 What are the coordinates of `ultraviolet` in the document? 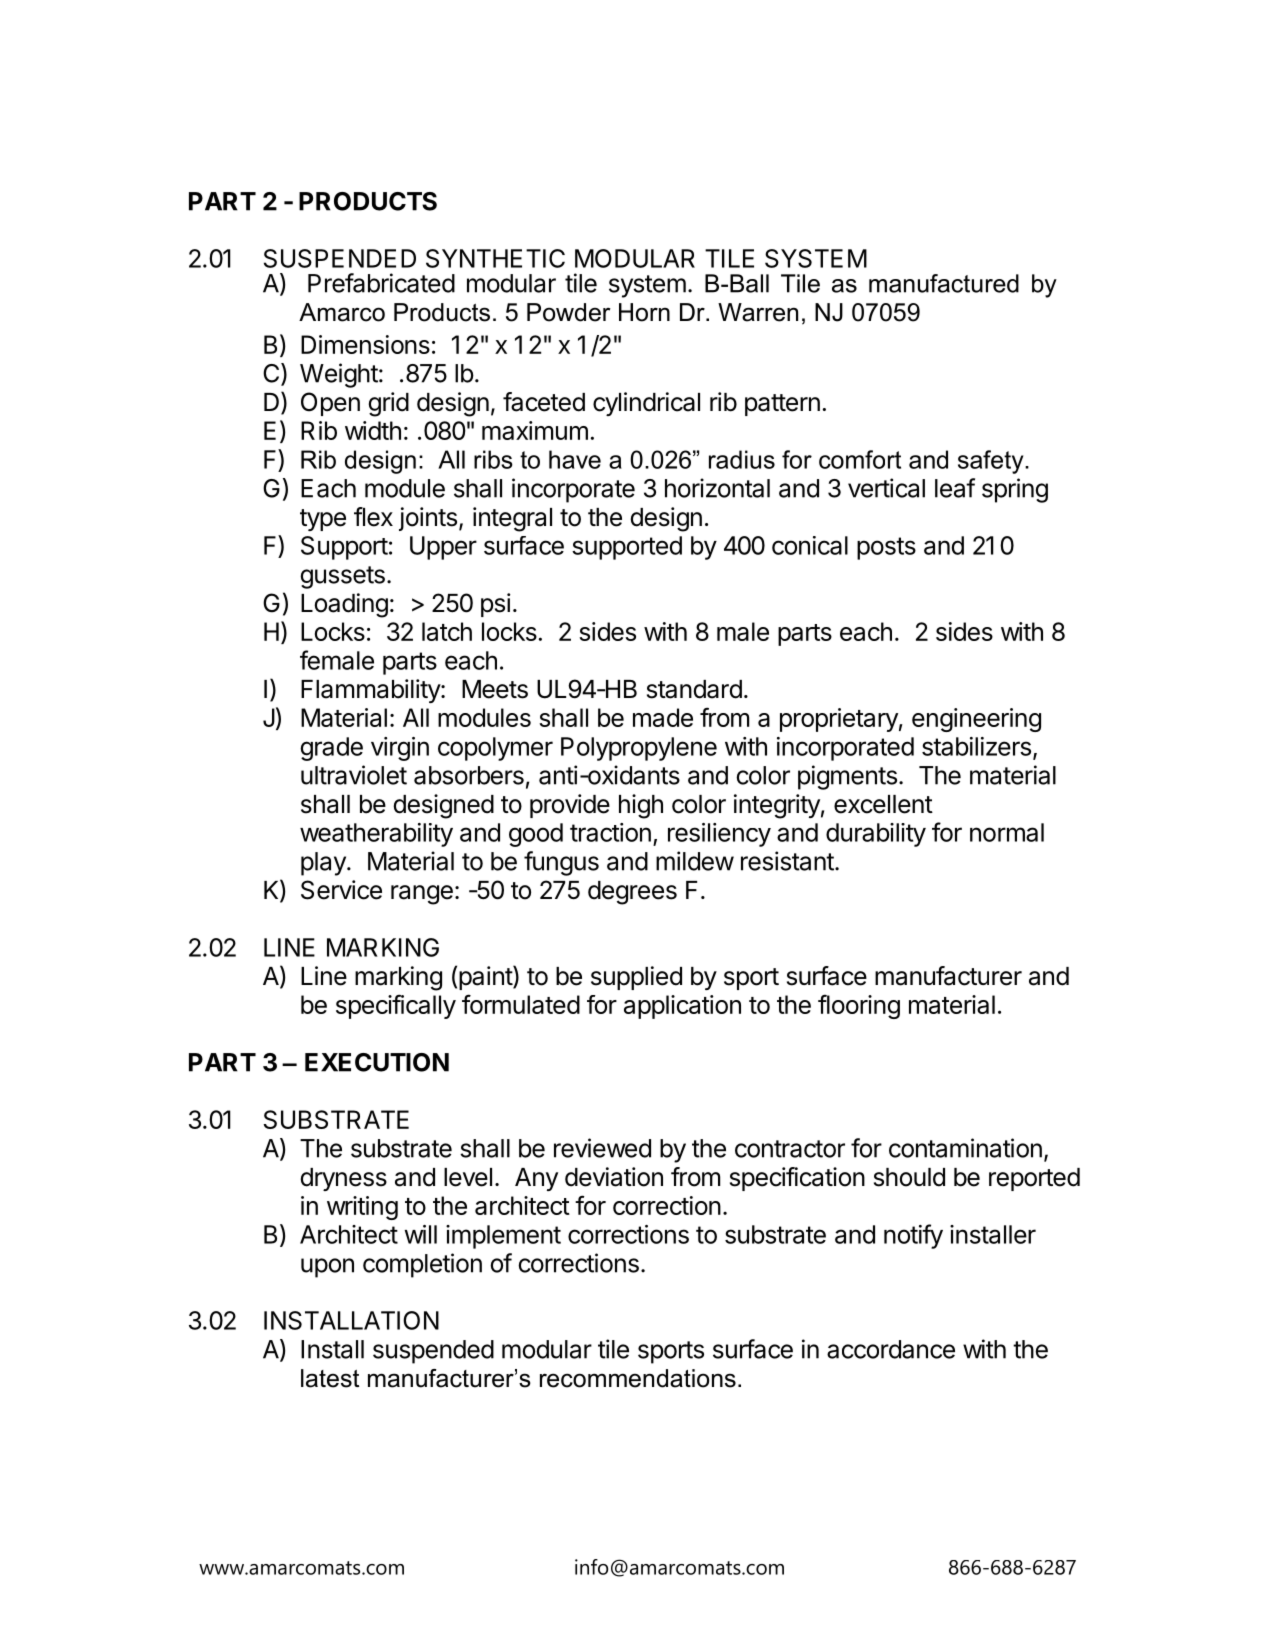 It's located at (354, 775).
